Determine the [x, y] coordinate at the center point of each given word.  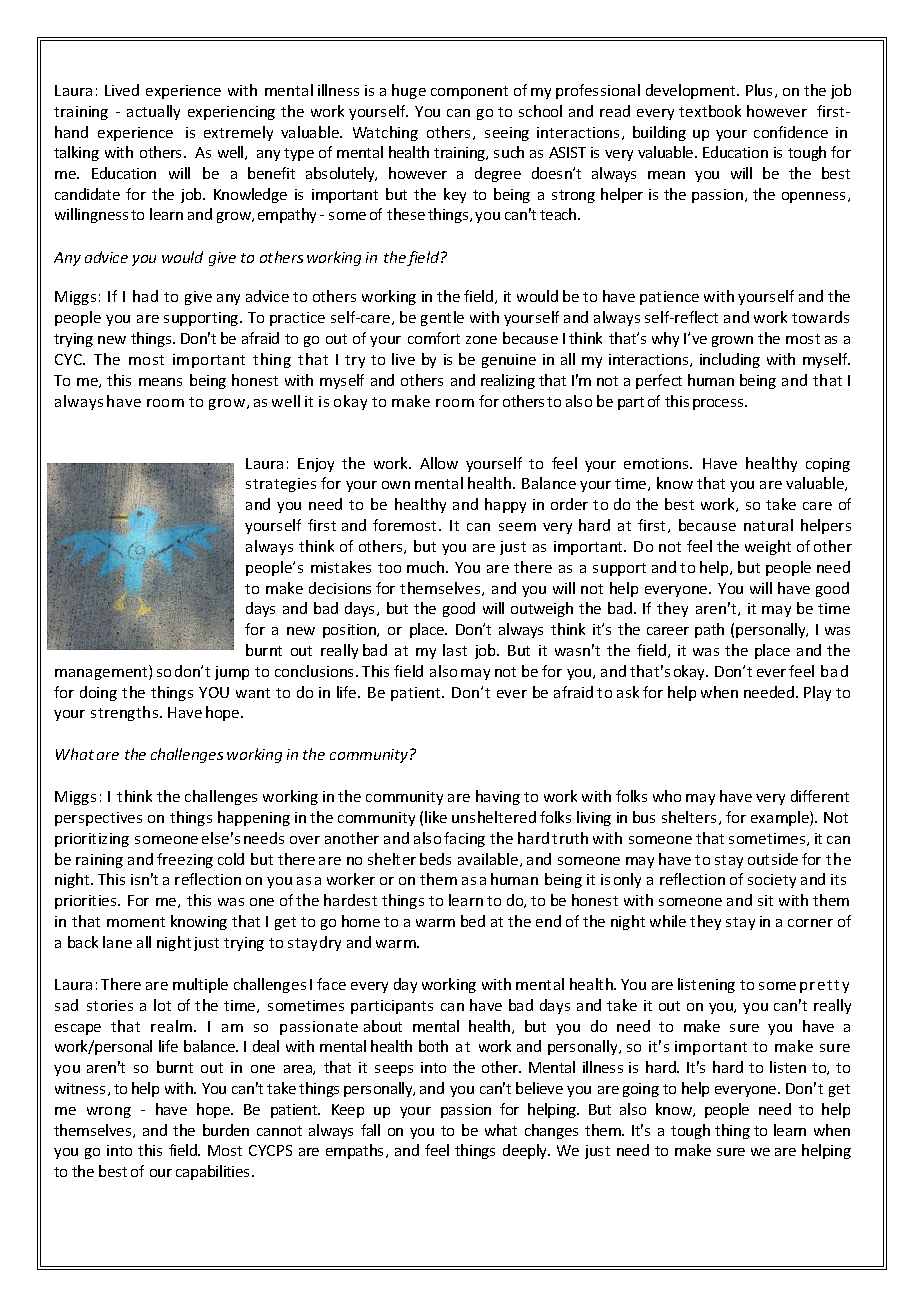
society [772, 881]
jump [232, 673]
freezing [185, 860]
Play [817, 693]
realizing [508, 381]
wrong [109, 1112]
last [455, 650]
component [469, 92]
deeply [526, 1151]
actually [153, 112]
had [145, 296]
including [730, 360]
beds [435, 859]
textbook [710, 111]
